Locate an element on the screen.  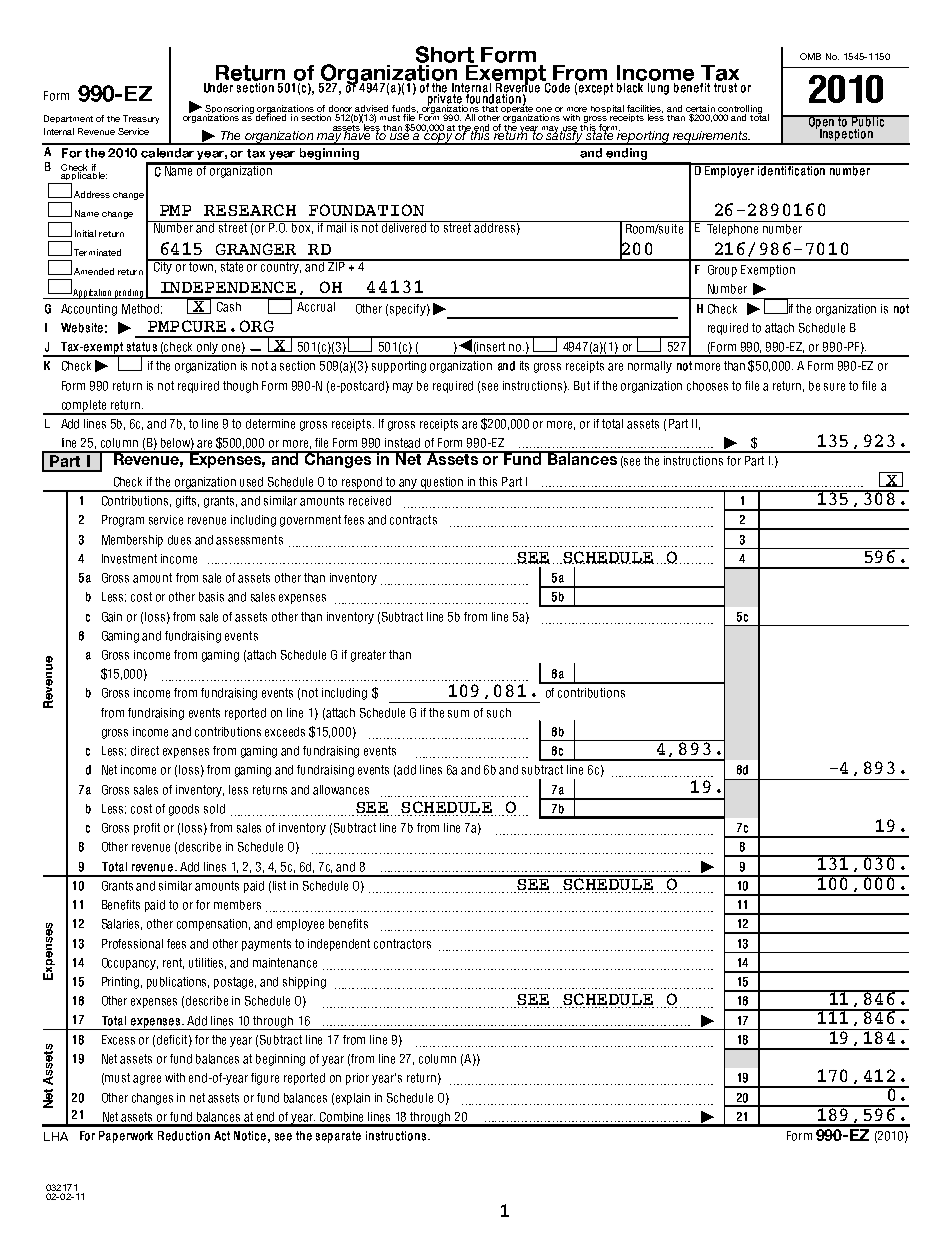
Treasury is located at coordinates (141, 119).
